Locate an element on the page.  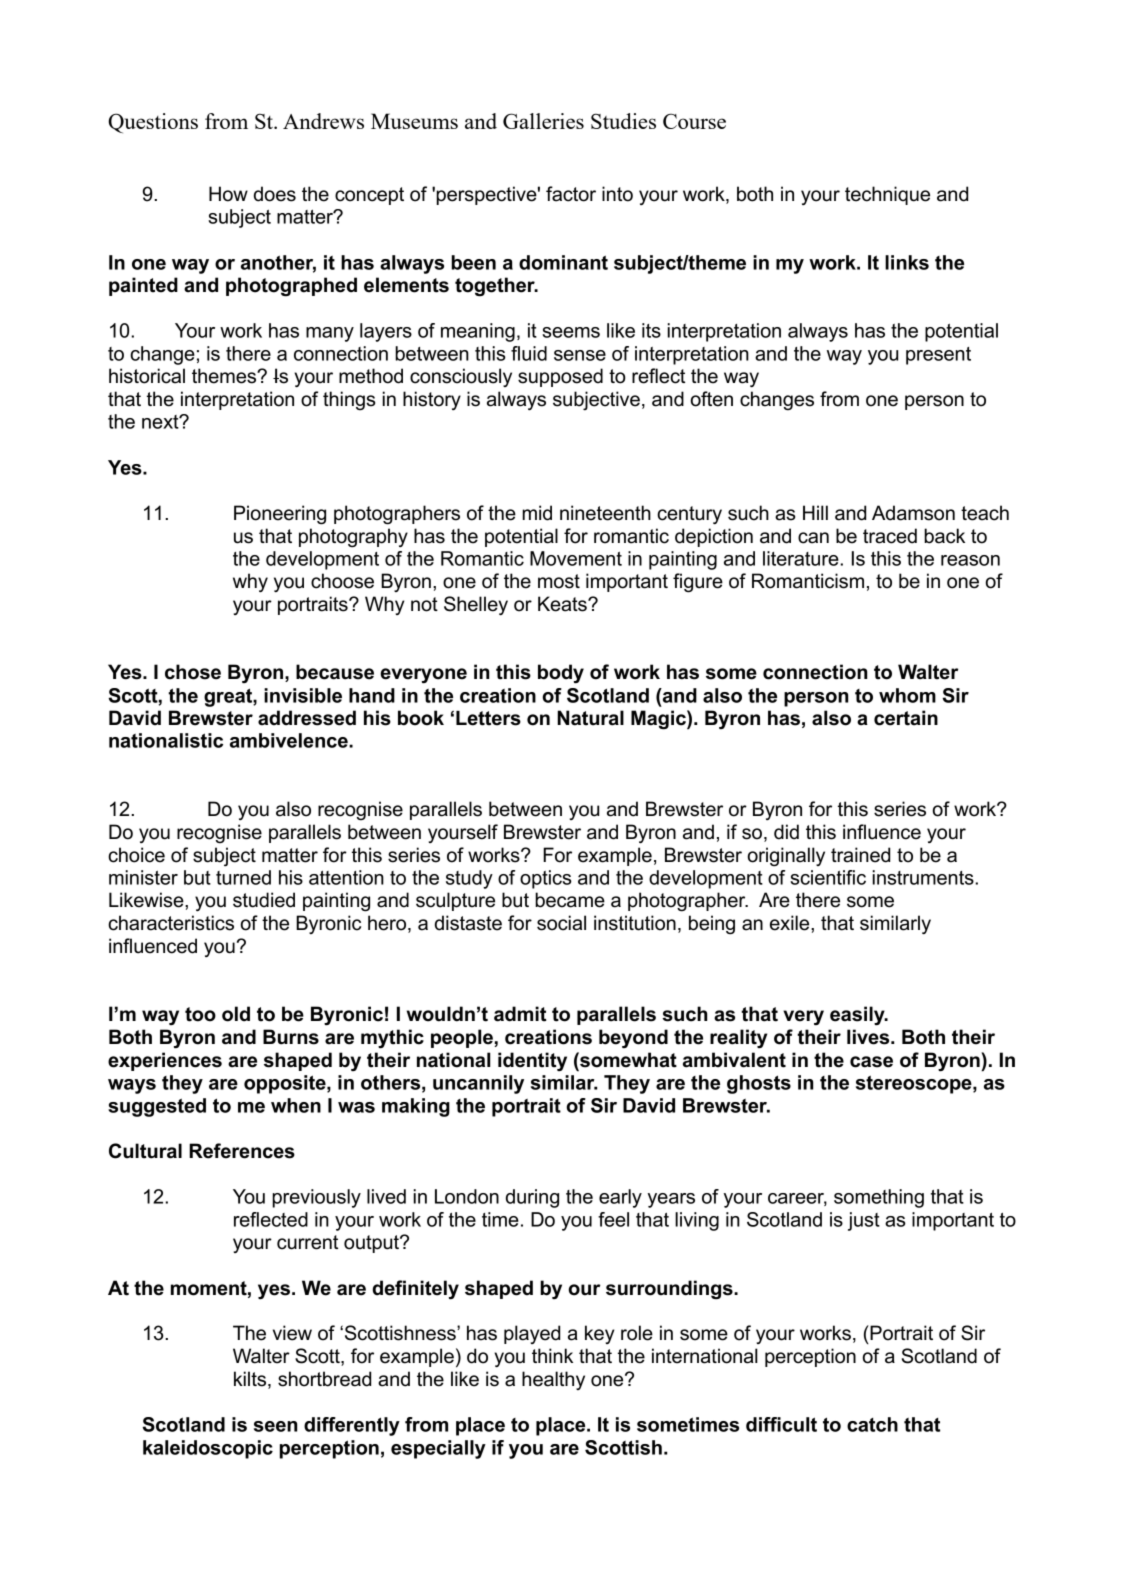
certain is located at coordinates (906, 718).
